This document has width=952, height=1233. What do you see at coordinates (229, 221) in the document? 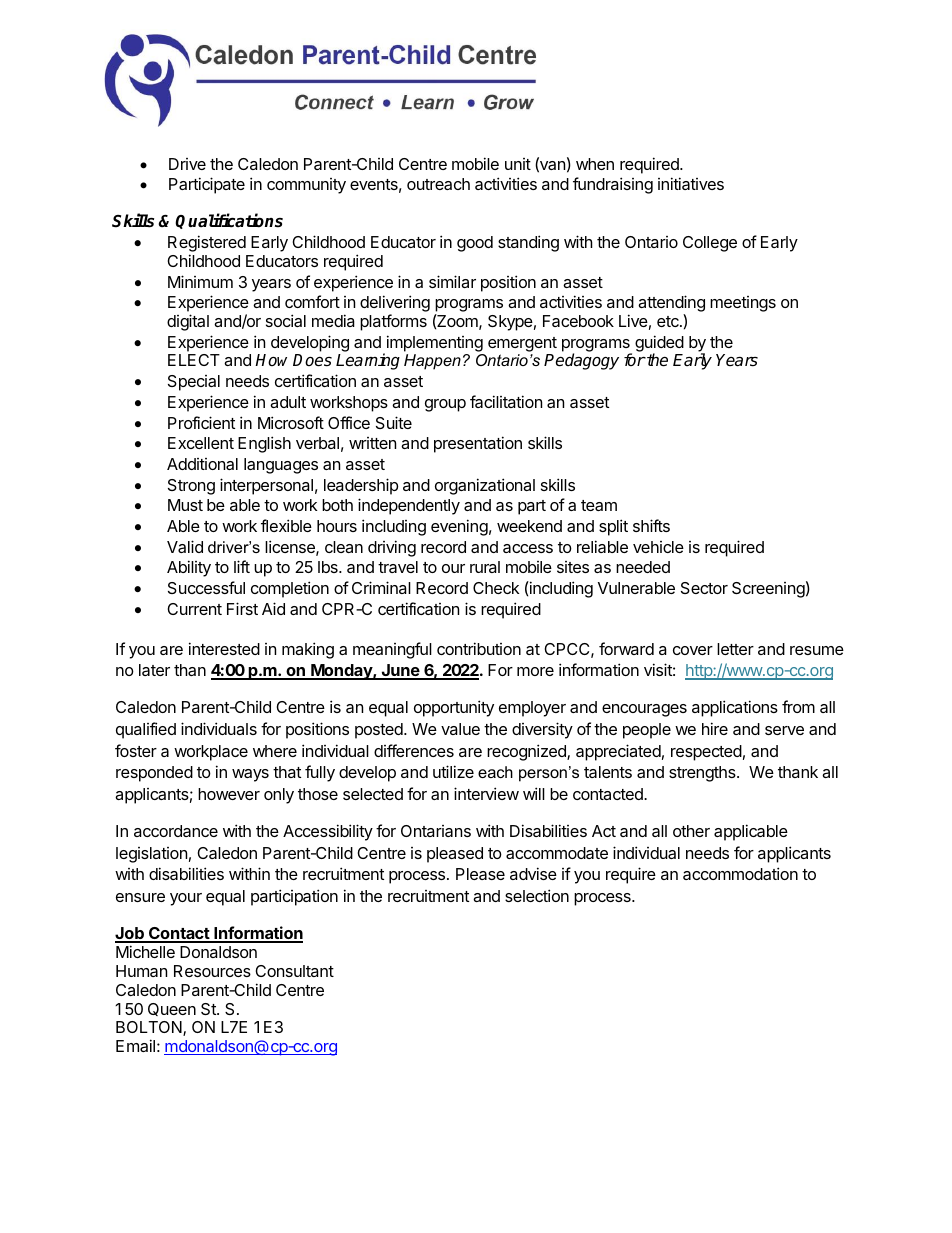
I see `Qualifications` at bounding box center [229, 221].
